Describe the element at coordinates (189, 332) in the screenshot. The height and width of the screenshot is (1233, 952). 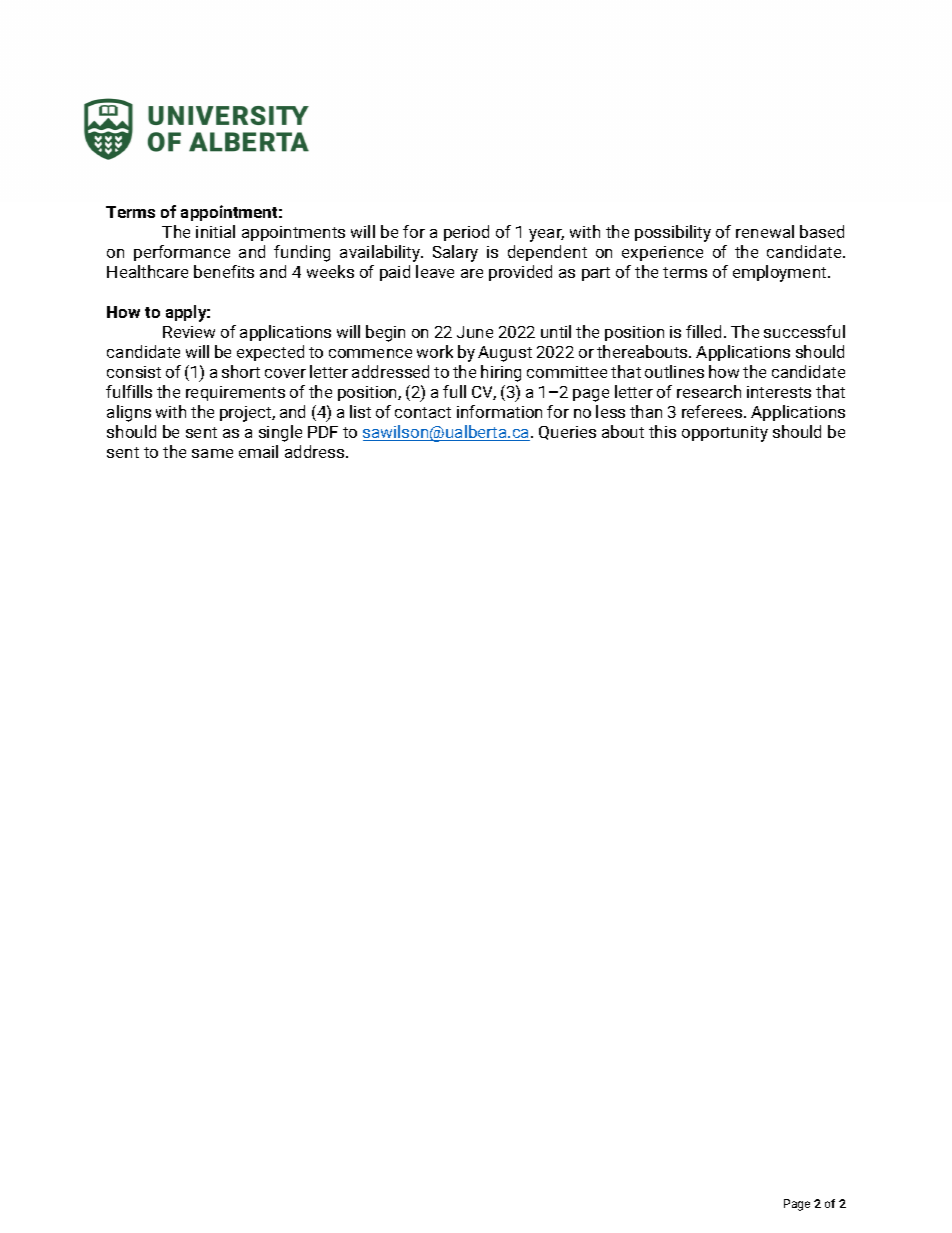
I see `Review` at that location.
